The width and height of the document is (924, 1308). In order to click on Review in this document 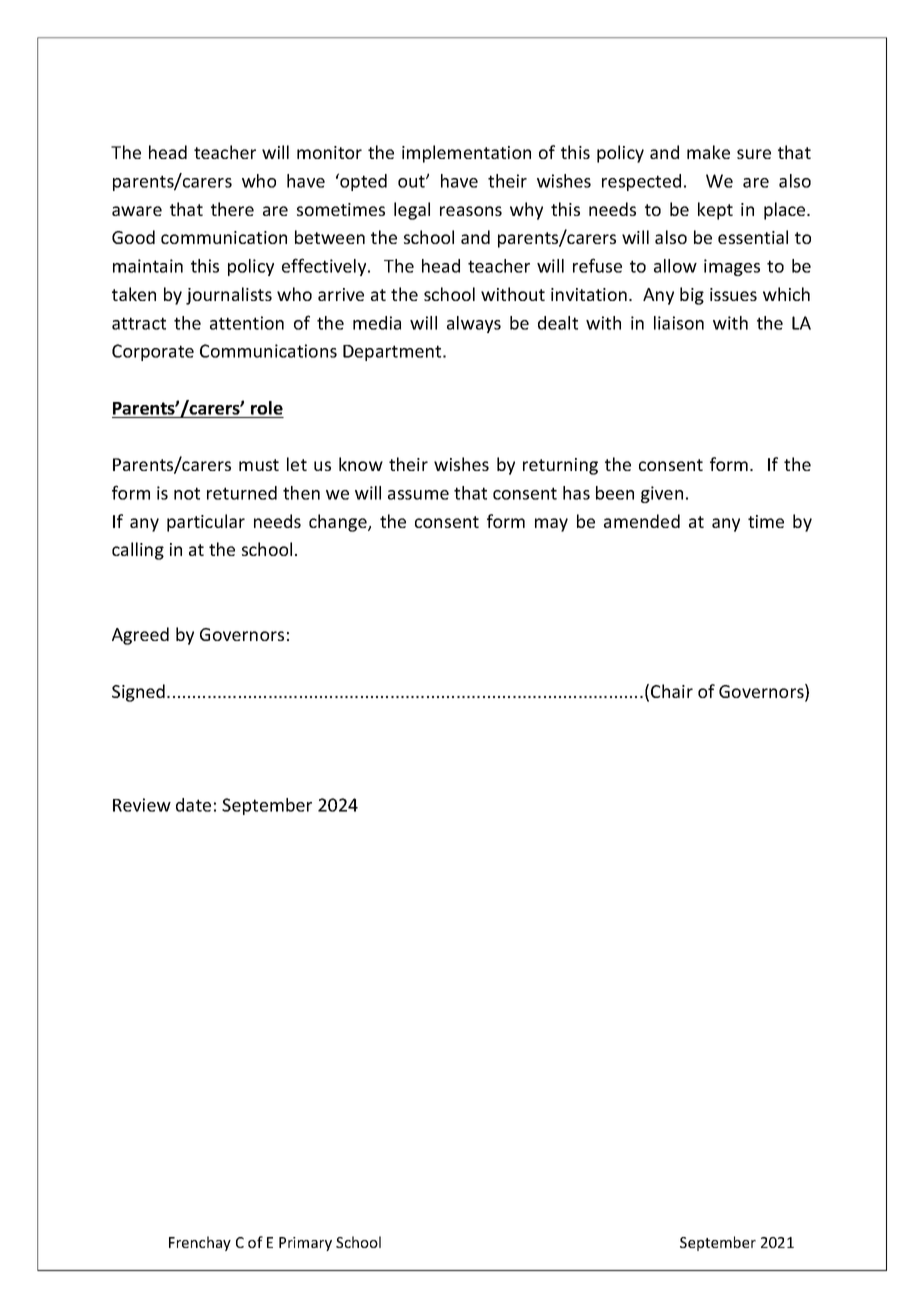, I will do `click(142, 805)`.
